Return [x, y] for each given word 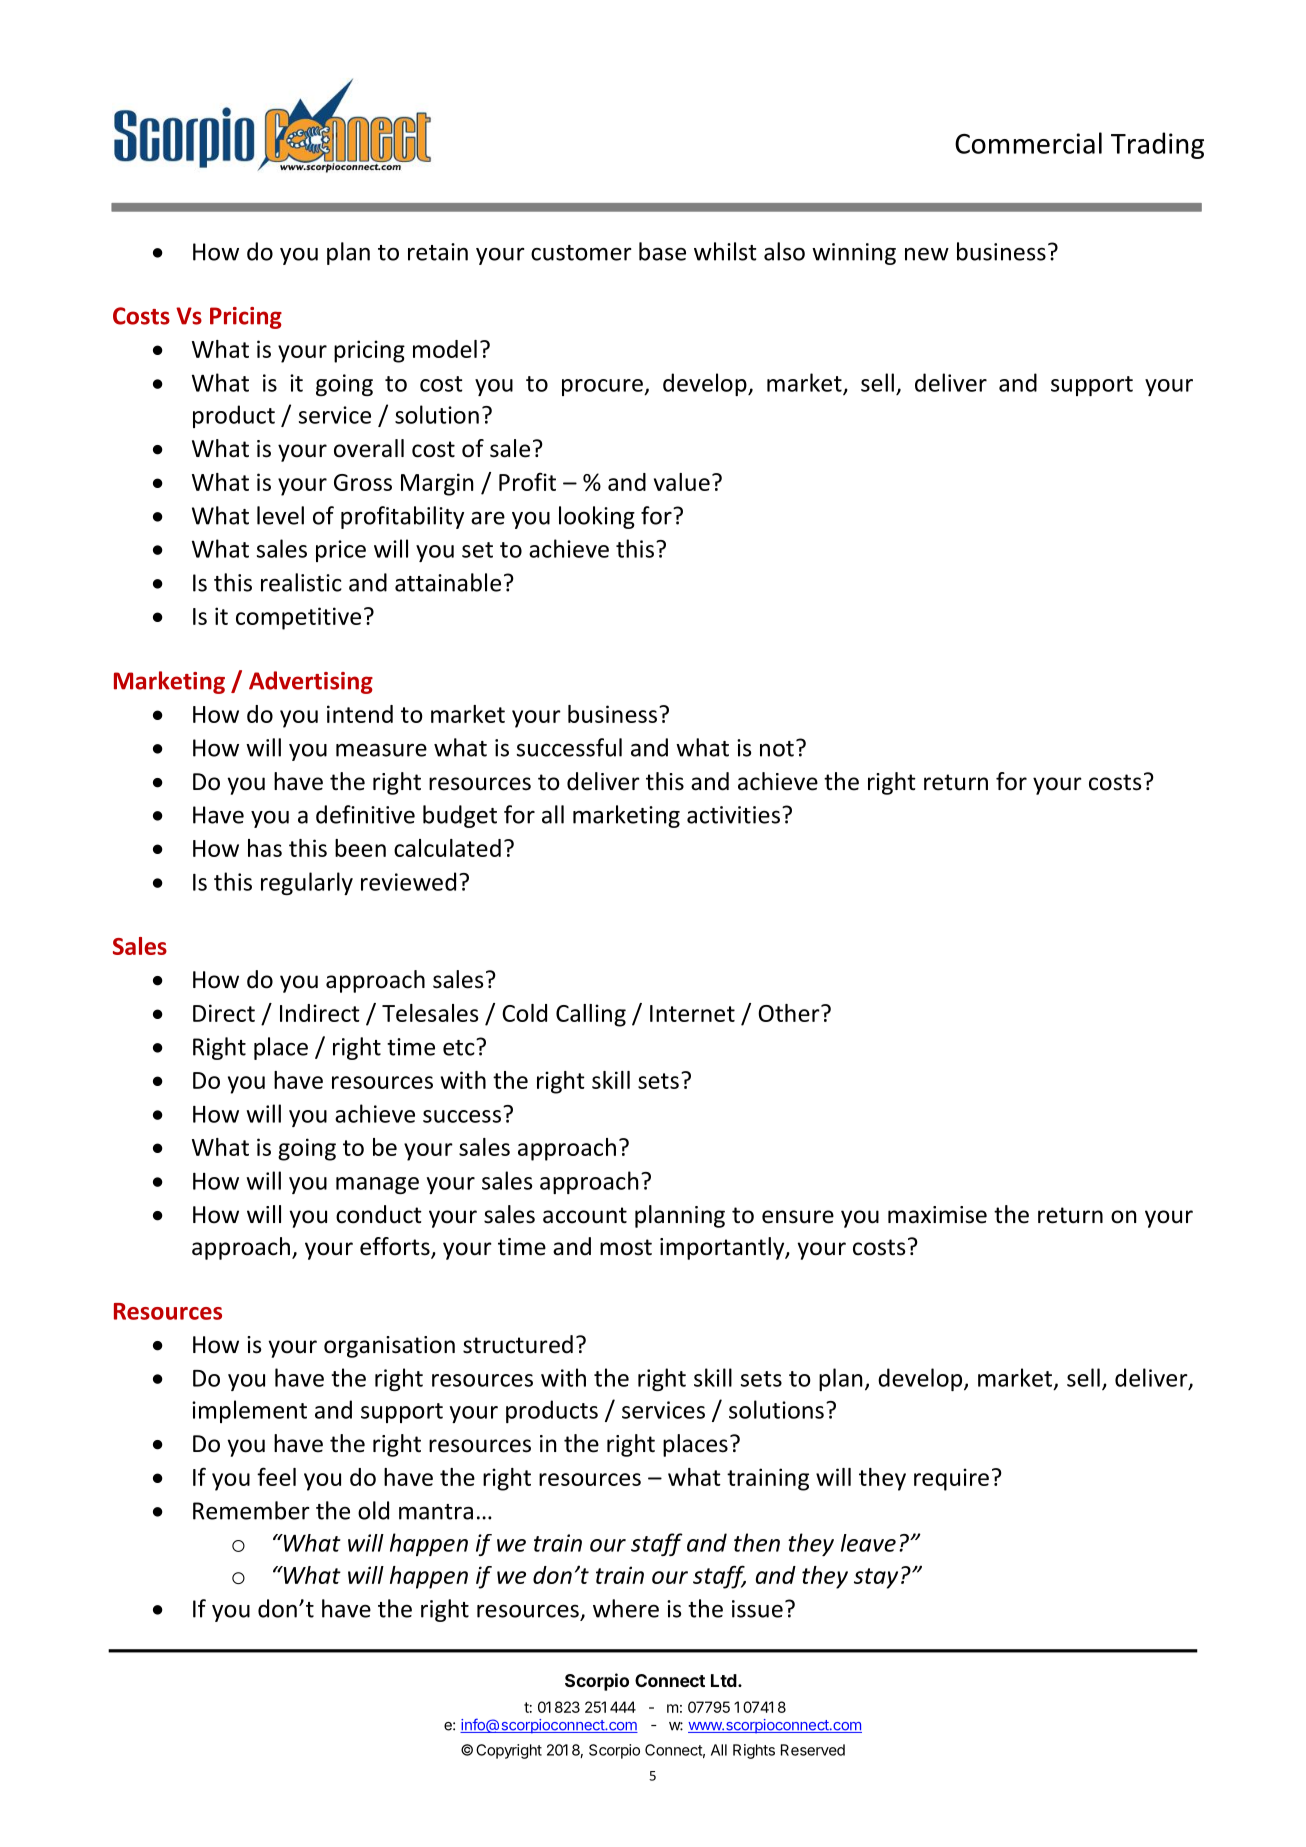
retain [438, 252]
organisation [389, 1347]
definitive [365, 814]
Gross [363, 482]
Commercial [1028, 143]
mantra [436, 1512]
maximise [937, 1215]
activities [733, 815]
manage [377, 1185]
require [951, 1479]
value [682, 482]
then [757, 1542]
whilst [725, 251]
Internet [692, 1013]
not [777, 749]
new [927, 254]
